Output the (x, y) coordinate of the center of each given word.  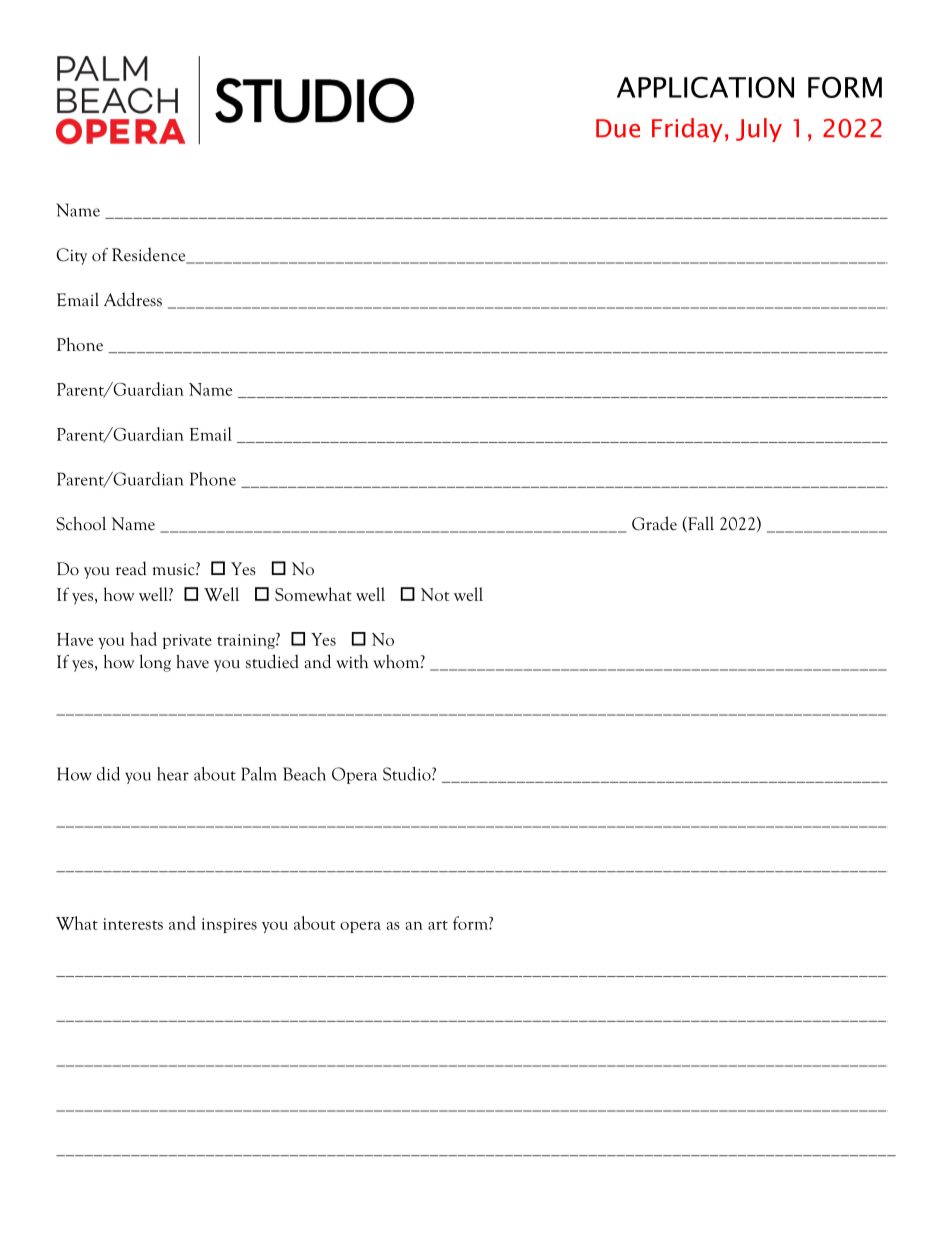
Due (618, 128)
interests (133, 924)
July (759, 130)
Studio (408, 774)
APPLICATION (705, 87)
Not (435, 594)
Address (133, 299)
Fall (700, 524)
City (71, 256)
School (81, 523)
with (352, 661)
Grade (654, 523)
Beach (304, 774)
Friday (687, 130)
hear (173, 774)
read (131, 568)
